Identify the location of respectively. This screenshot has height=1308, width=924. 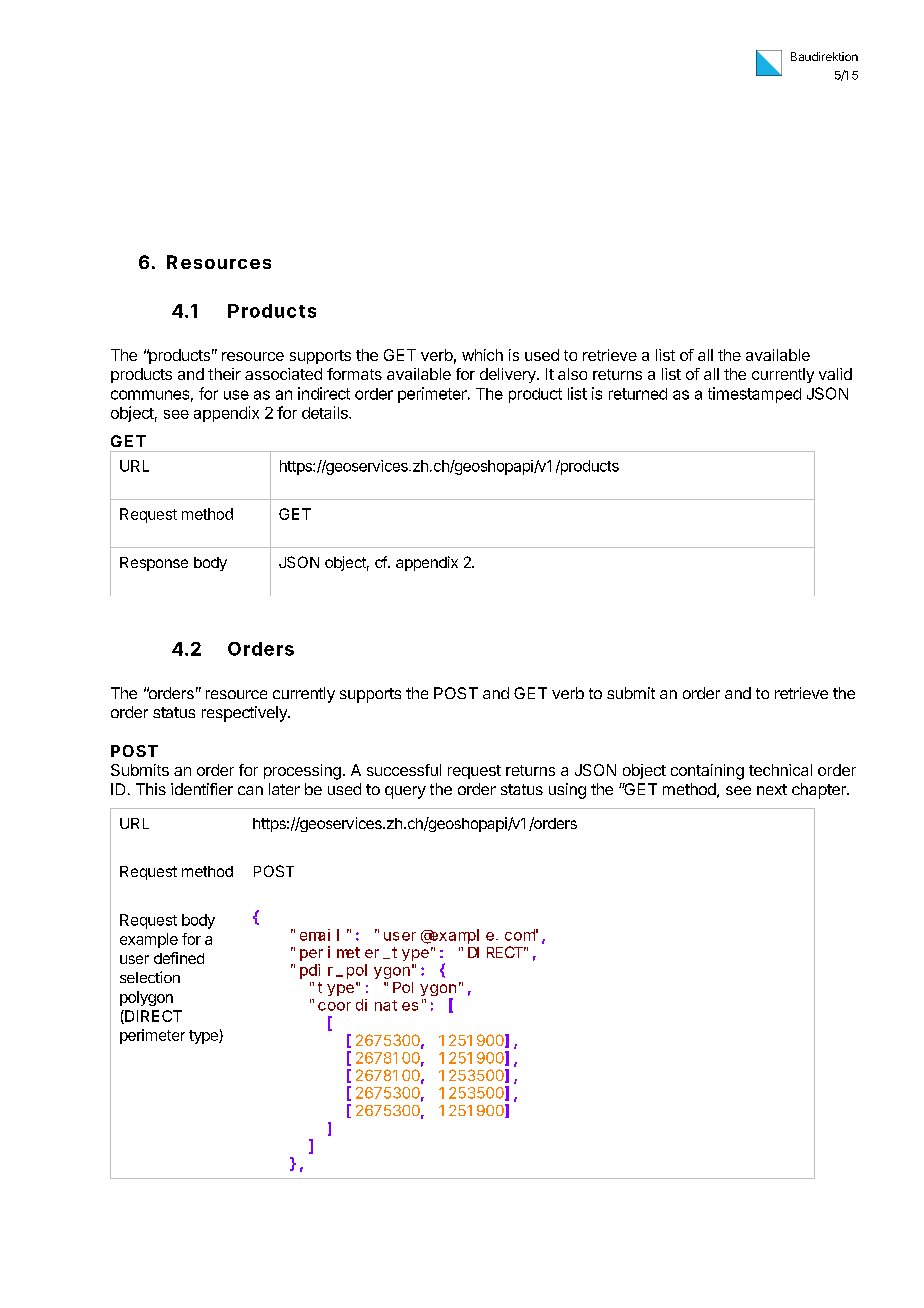
(245, 714).
